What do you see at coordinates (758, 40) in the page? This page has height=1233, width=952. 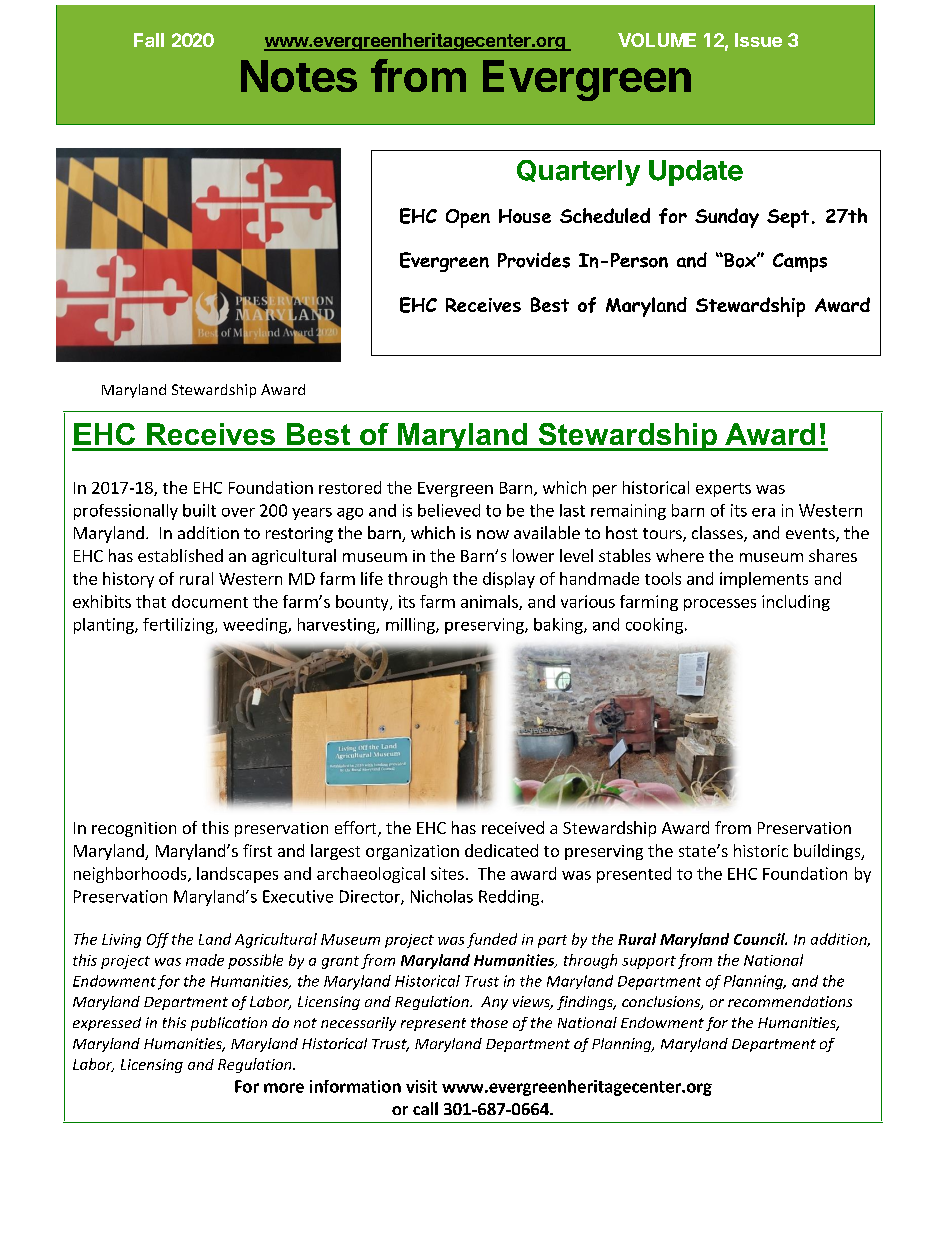 I see `Issue` at bounding box center [758, 40].
